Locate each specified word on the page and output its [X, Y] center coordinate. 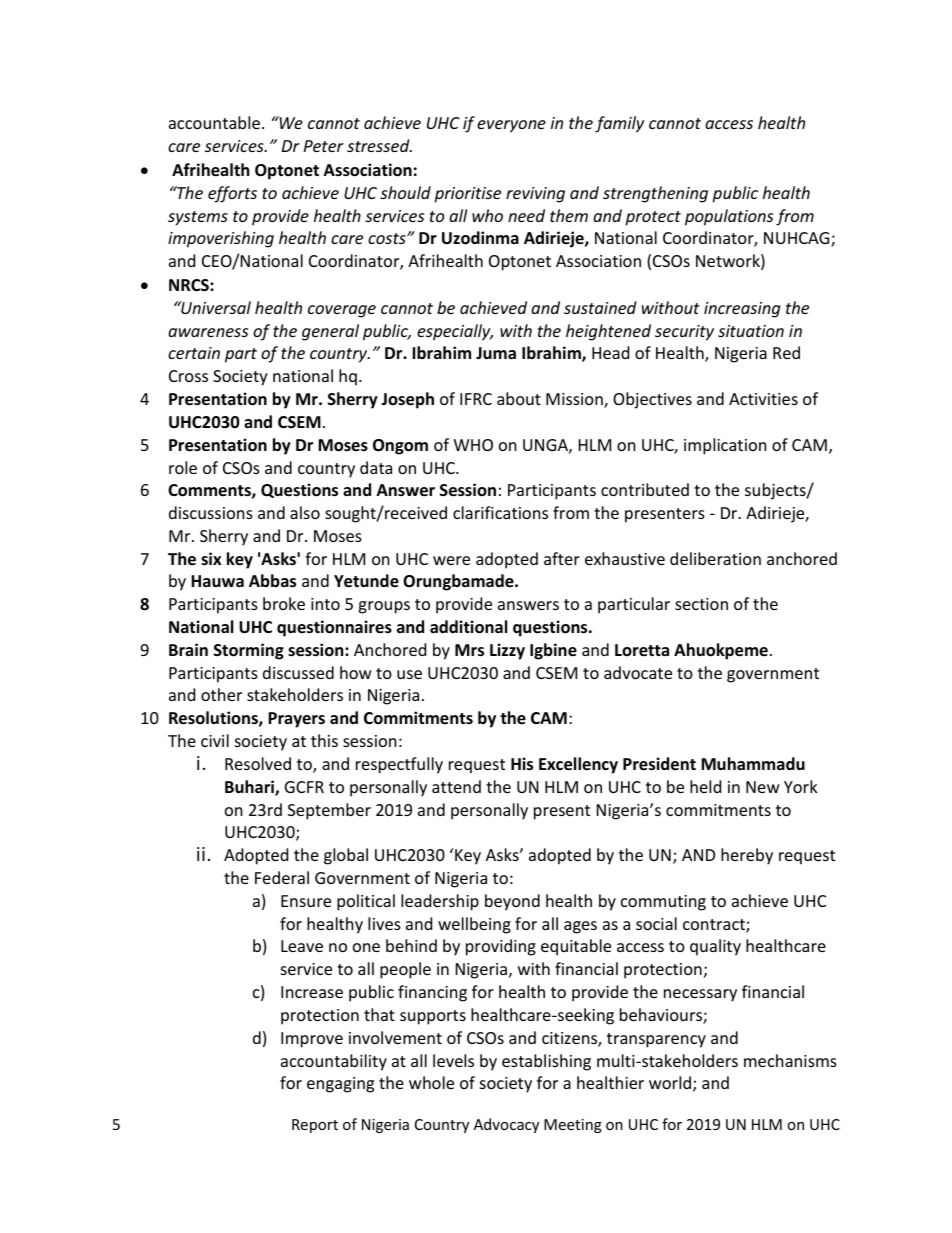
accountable [214, 122]
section [701, 604]
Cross [188, 376]
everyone [511, 126]
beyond [512, 902]
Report [315, 1126]
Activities [763, 399]
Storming [249, 651]
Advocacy [506, 1125]
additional [468, 627]
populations [729, 217]
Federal [282, 877]
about [519, 398]
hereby [747, 856]
